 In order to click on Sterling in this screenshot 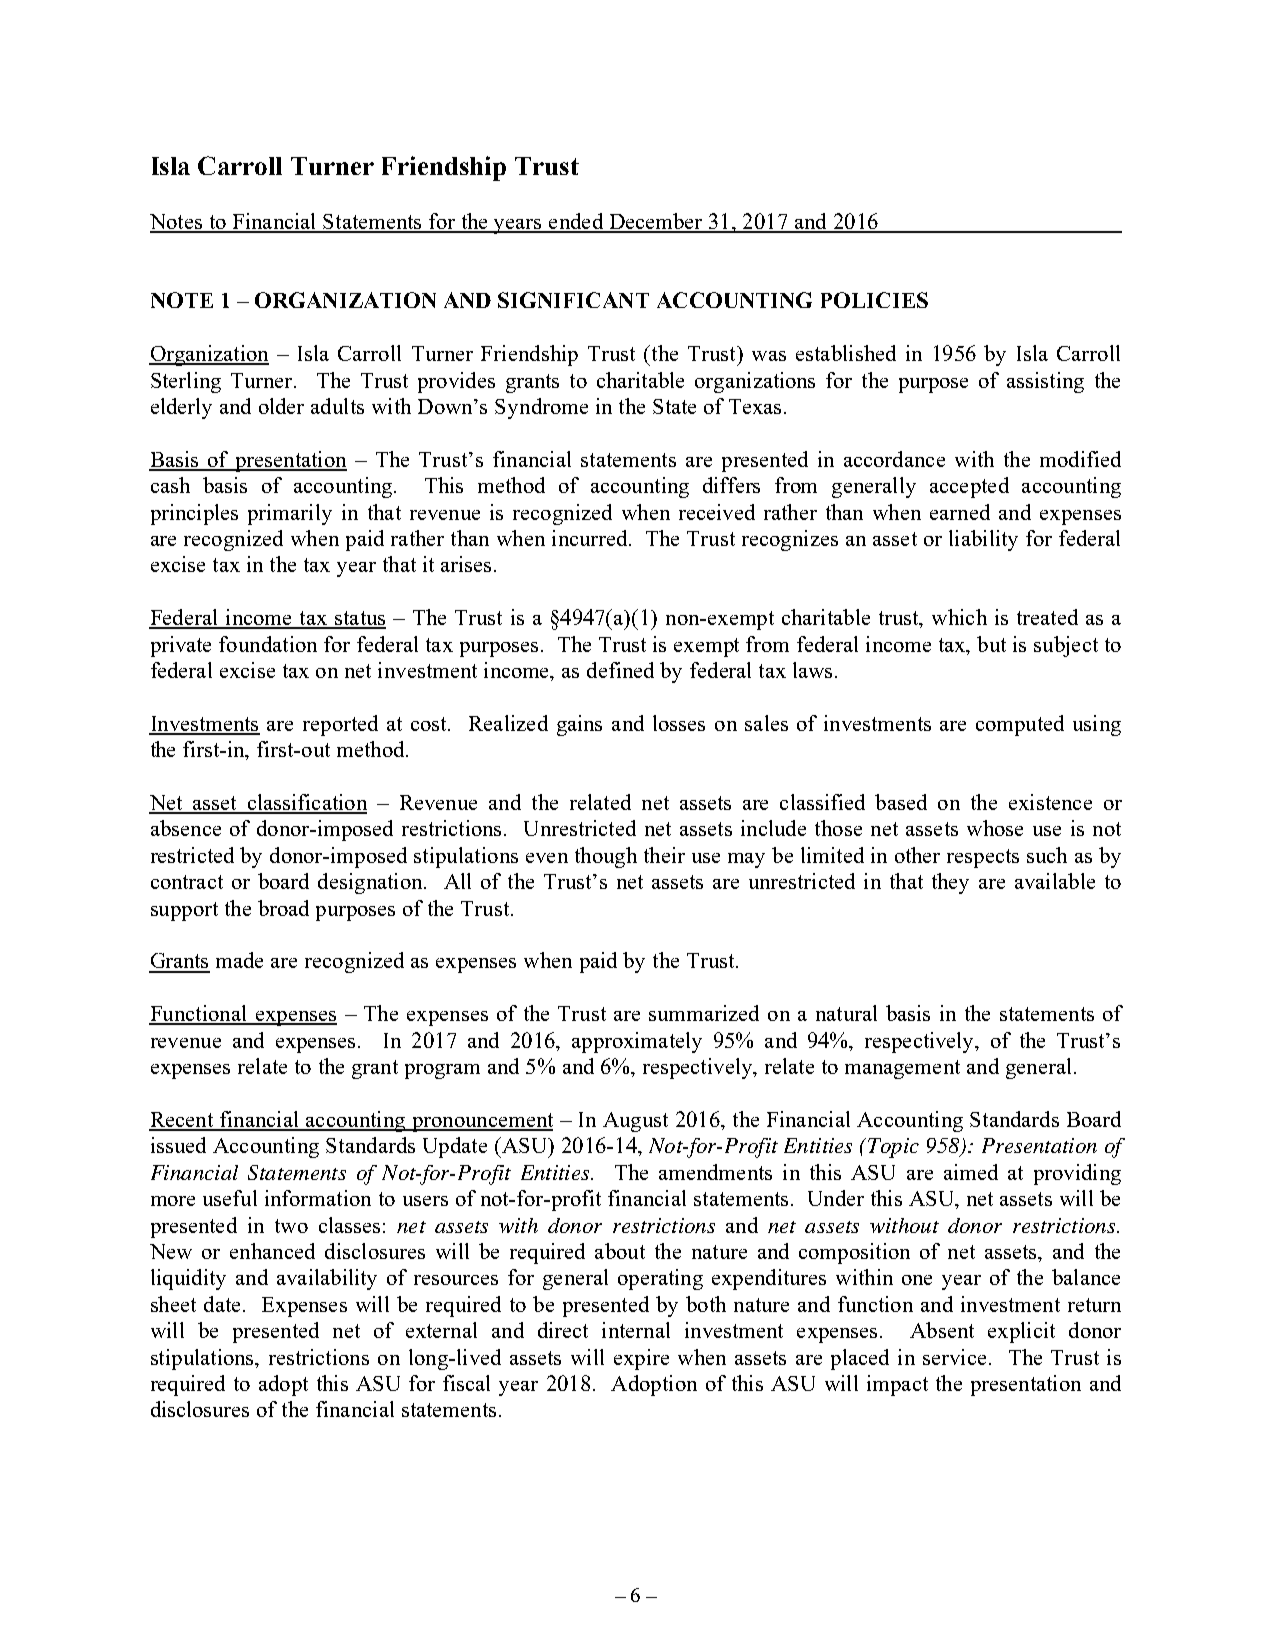, I will do `click(186, 382)`.
